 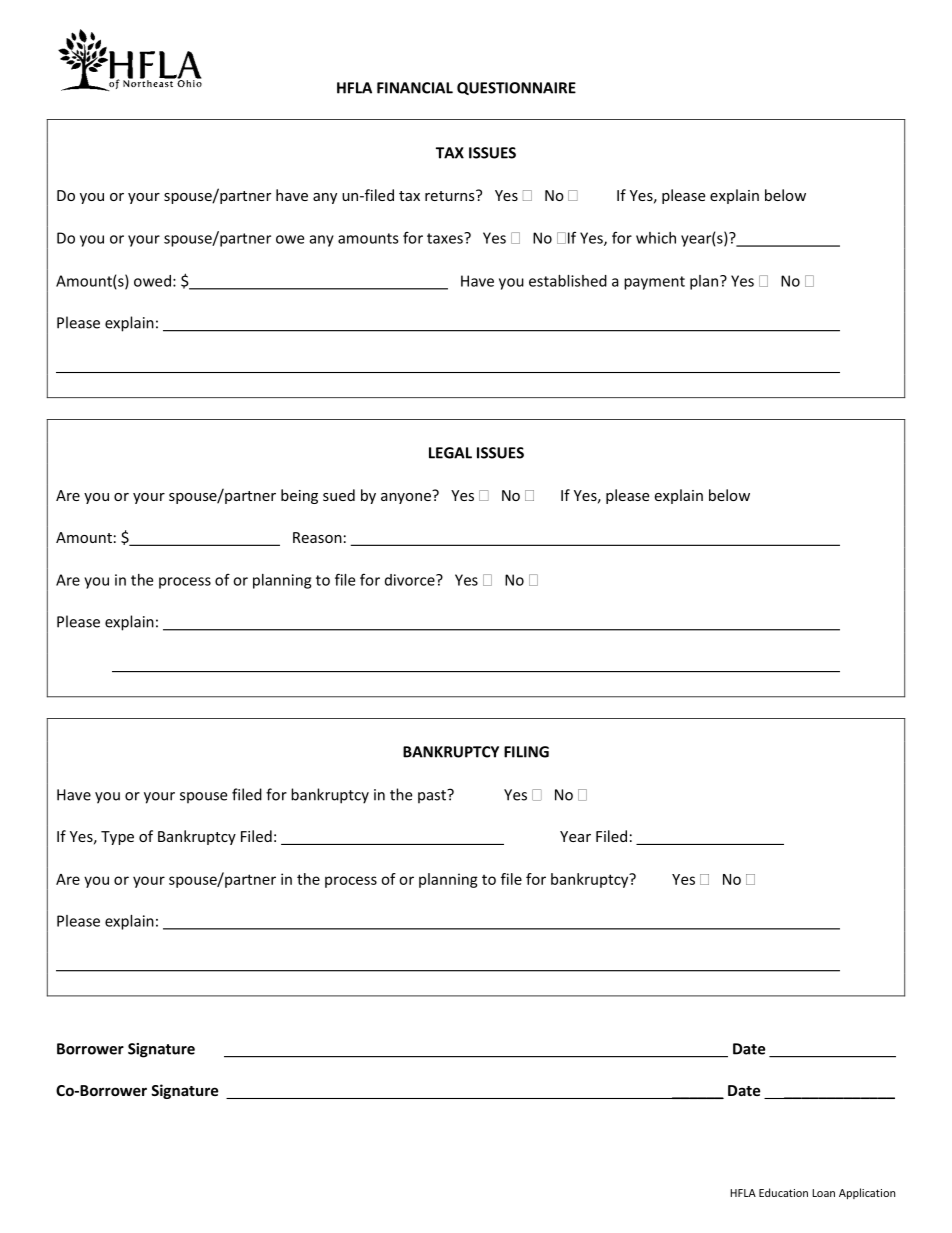 What do you see at coordinates (783, 1192) in the screenshot?
I see `Education` at bounding box center [783, 1192].
